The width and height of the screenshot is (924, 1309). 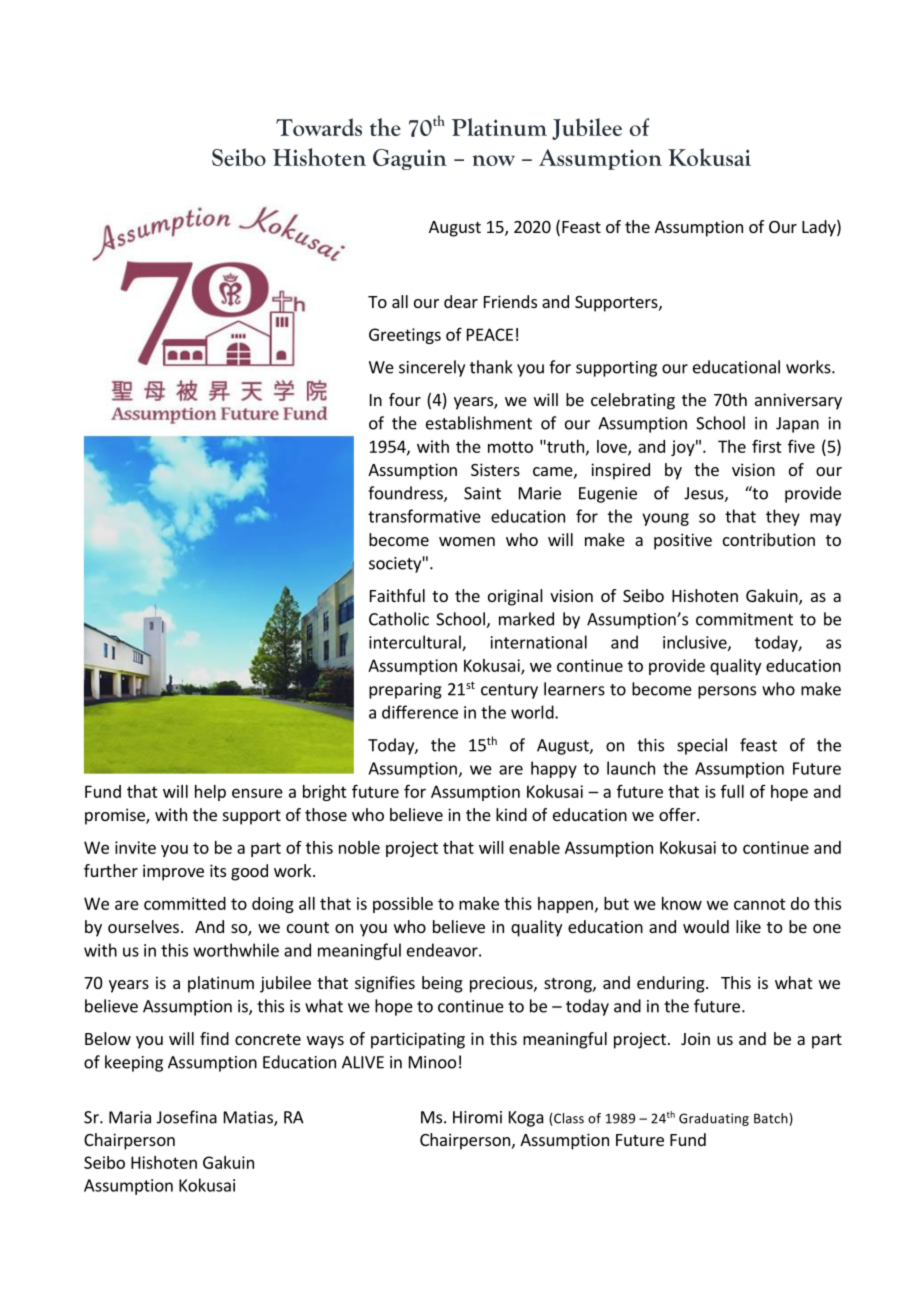 I want to click on four, so click(x=405, y=399).
